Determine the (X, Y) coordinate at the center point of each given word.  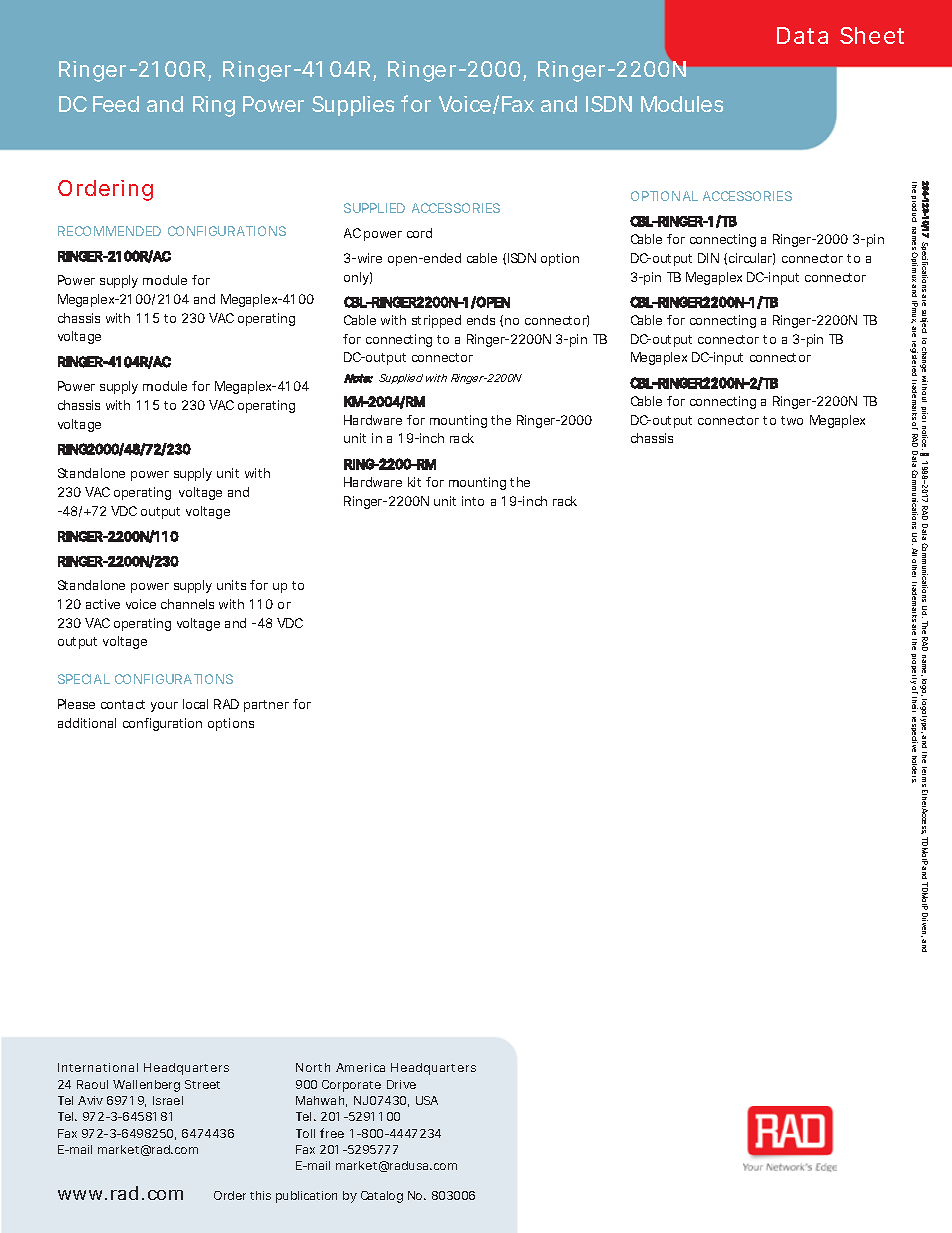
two (792, 420)
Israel (168, 1100)
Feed (116, 104)
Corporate (351, 1086)
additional (87, 723)
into (473, 501)
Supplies (353, 106)
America (360, 1067)
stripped (436, 321)
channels (187, 604)
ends (481, 320)
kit (414, 482)
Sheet (872, 35)
